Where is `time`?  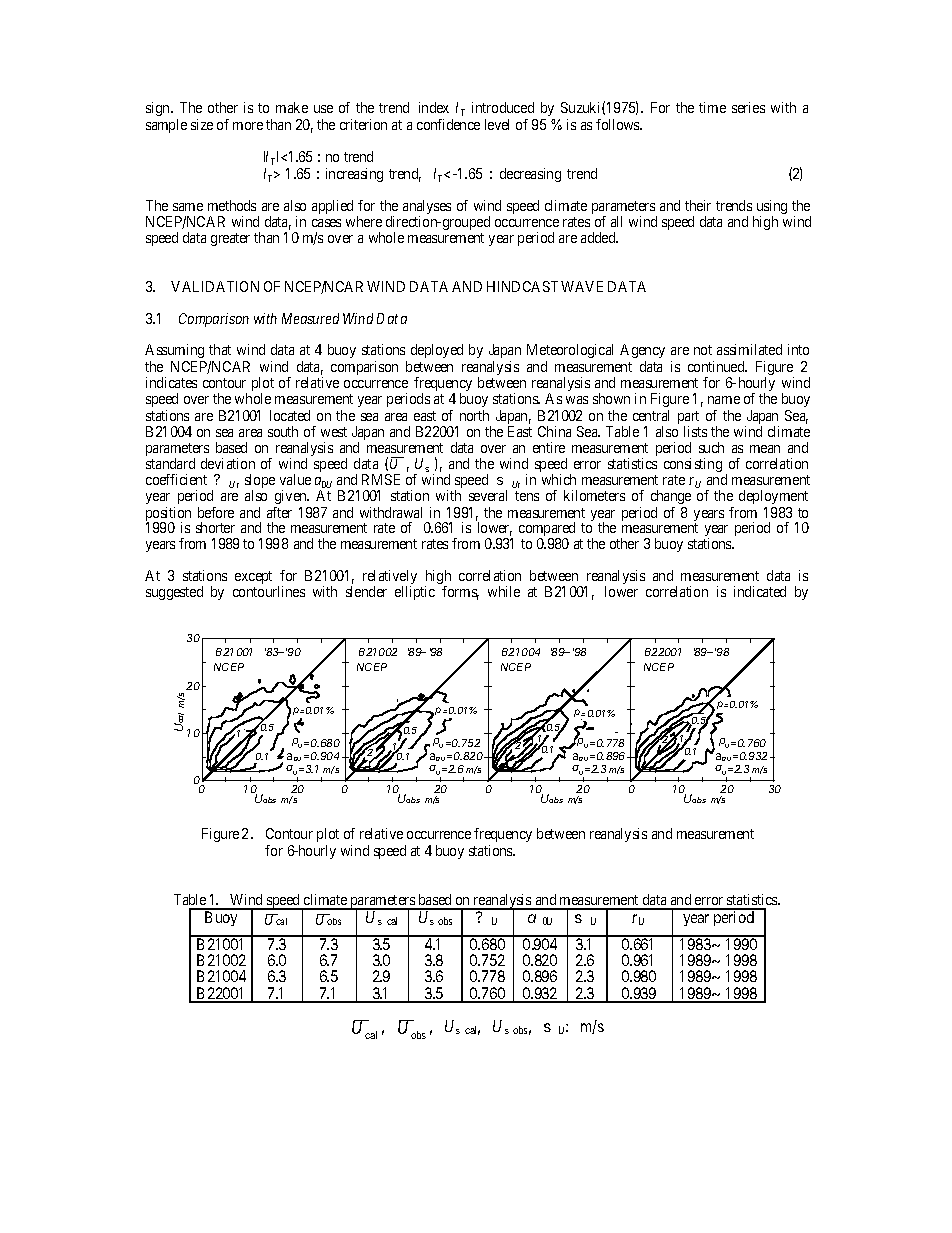 time is located at coordinates (712, 107).
